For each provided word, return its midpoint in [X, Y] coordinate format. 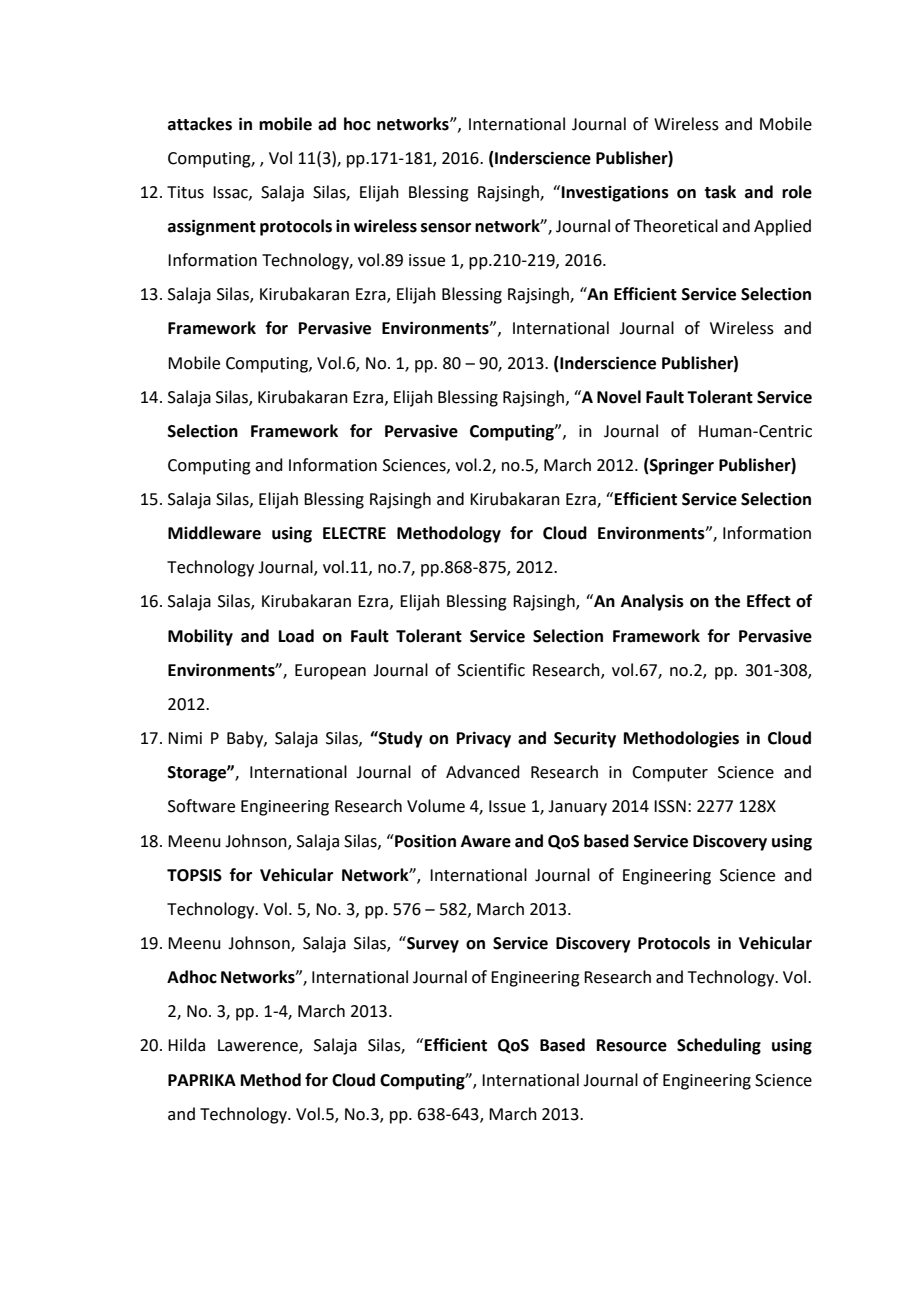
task [720, 192]
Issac [231, 193]
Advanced [483, 772]
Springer [681, 466]
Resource [632, 1045]
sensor [446, 228]
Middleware [214, 533]
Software [201, 806]
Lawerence [259, 1046]
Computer [670, 774]
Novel [619, 397]
